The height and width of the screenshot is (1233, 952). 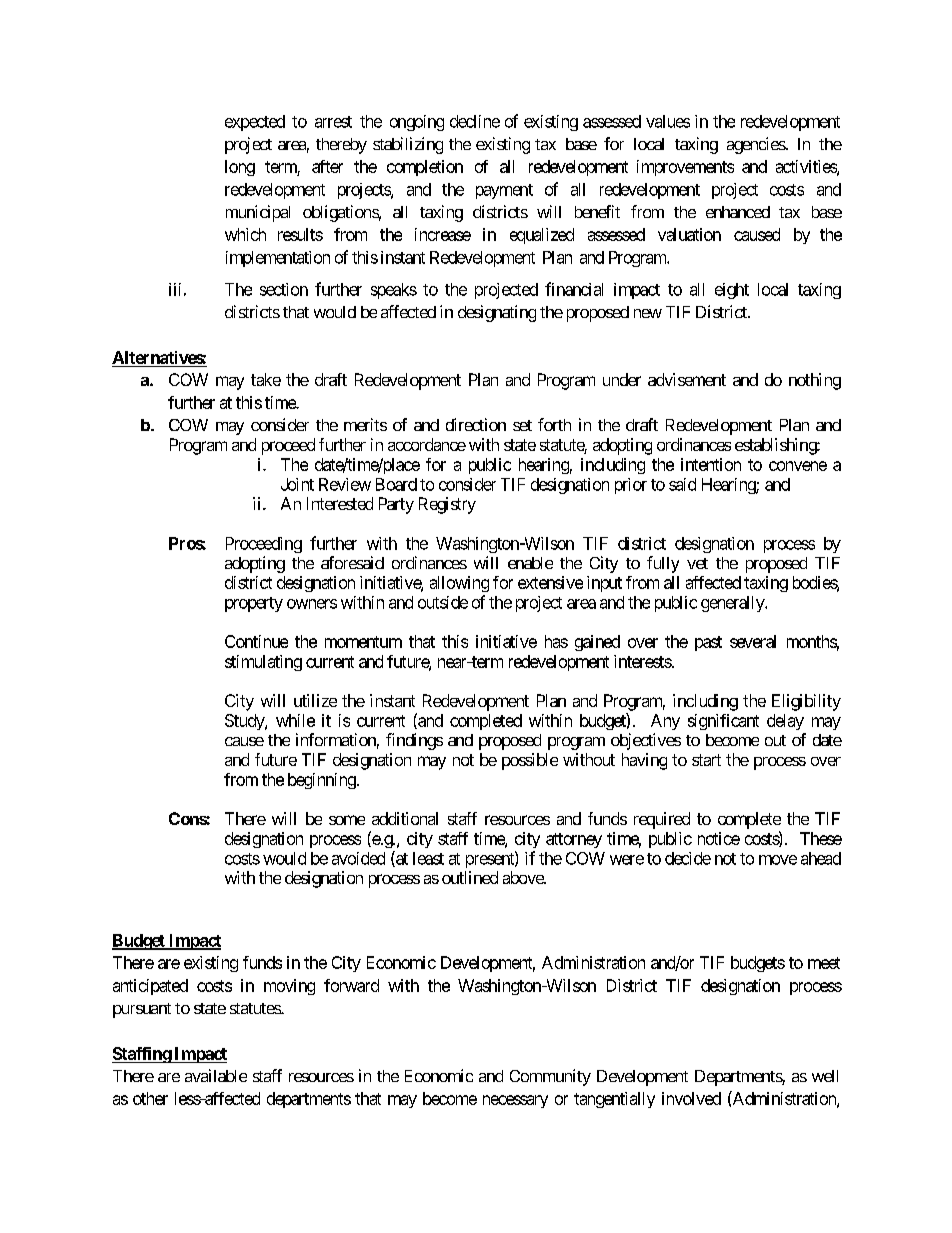 What do you see at coordinates (347, 820) in the screenshot?
I see `some` at bounding box center [347, 820].
